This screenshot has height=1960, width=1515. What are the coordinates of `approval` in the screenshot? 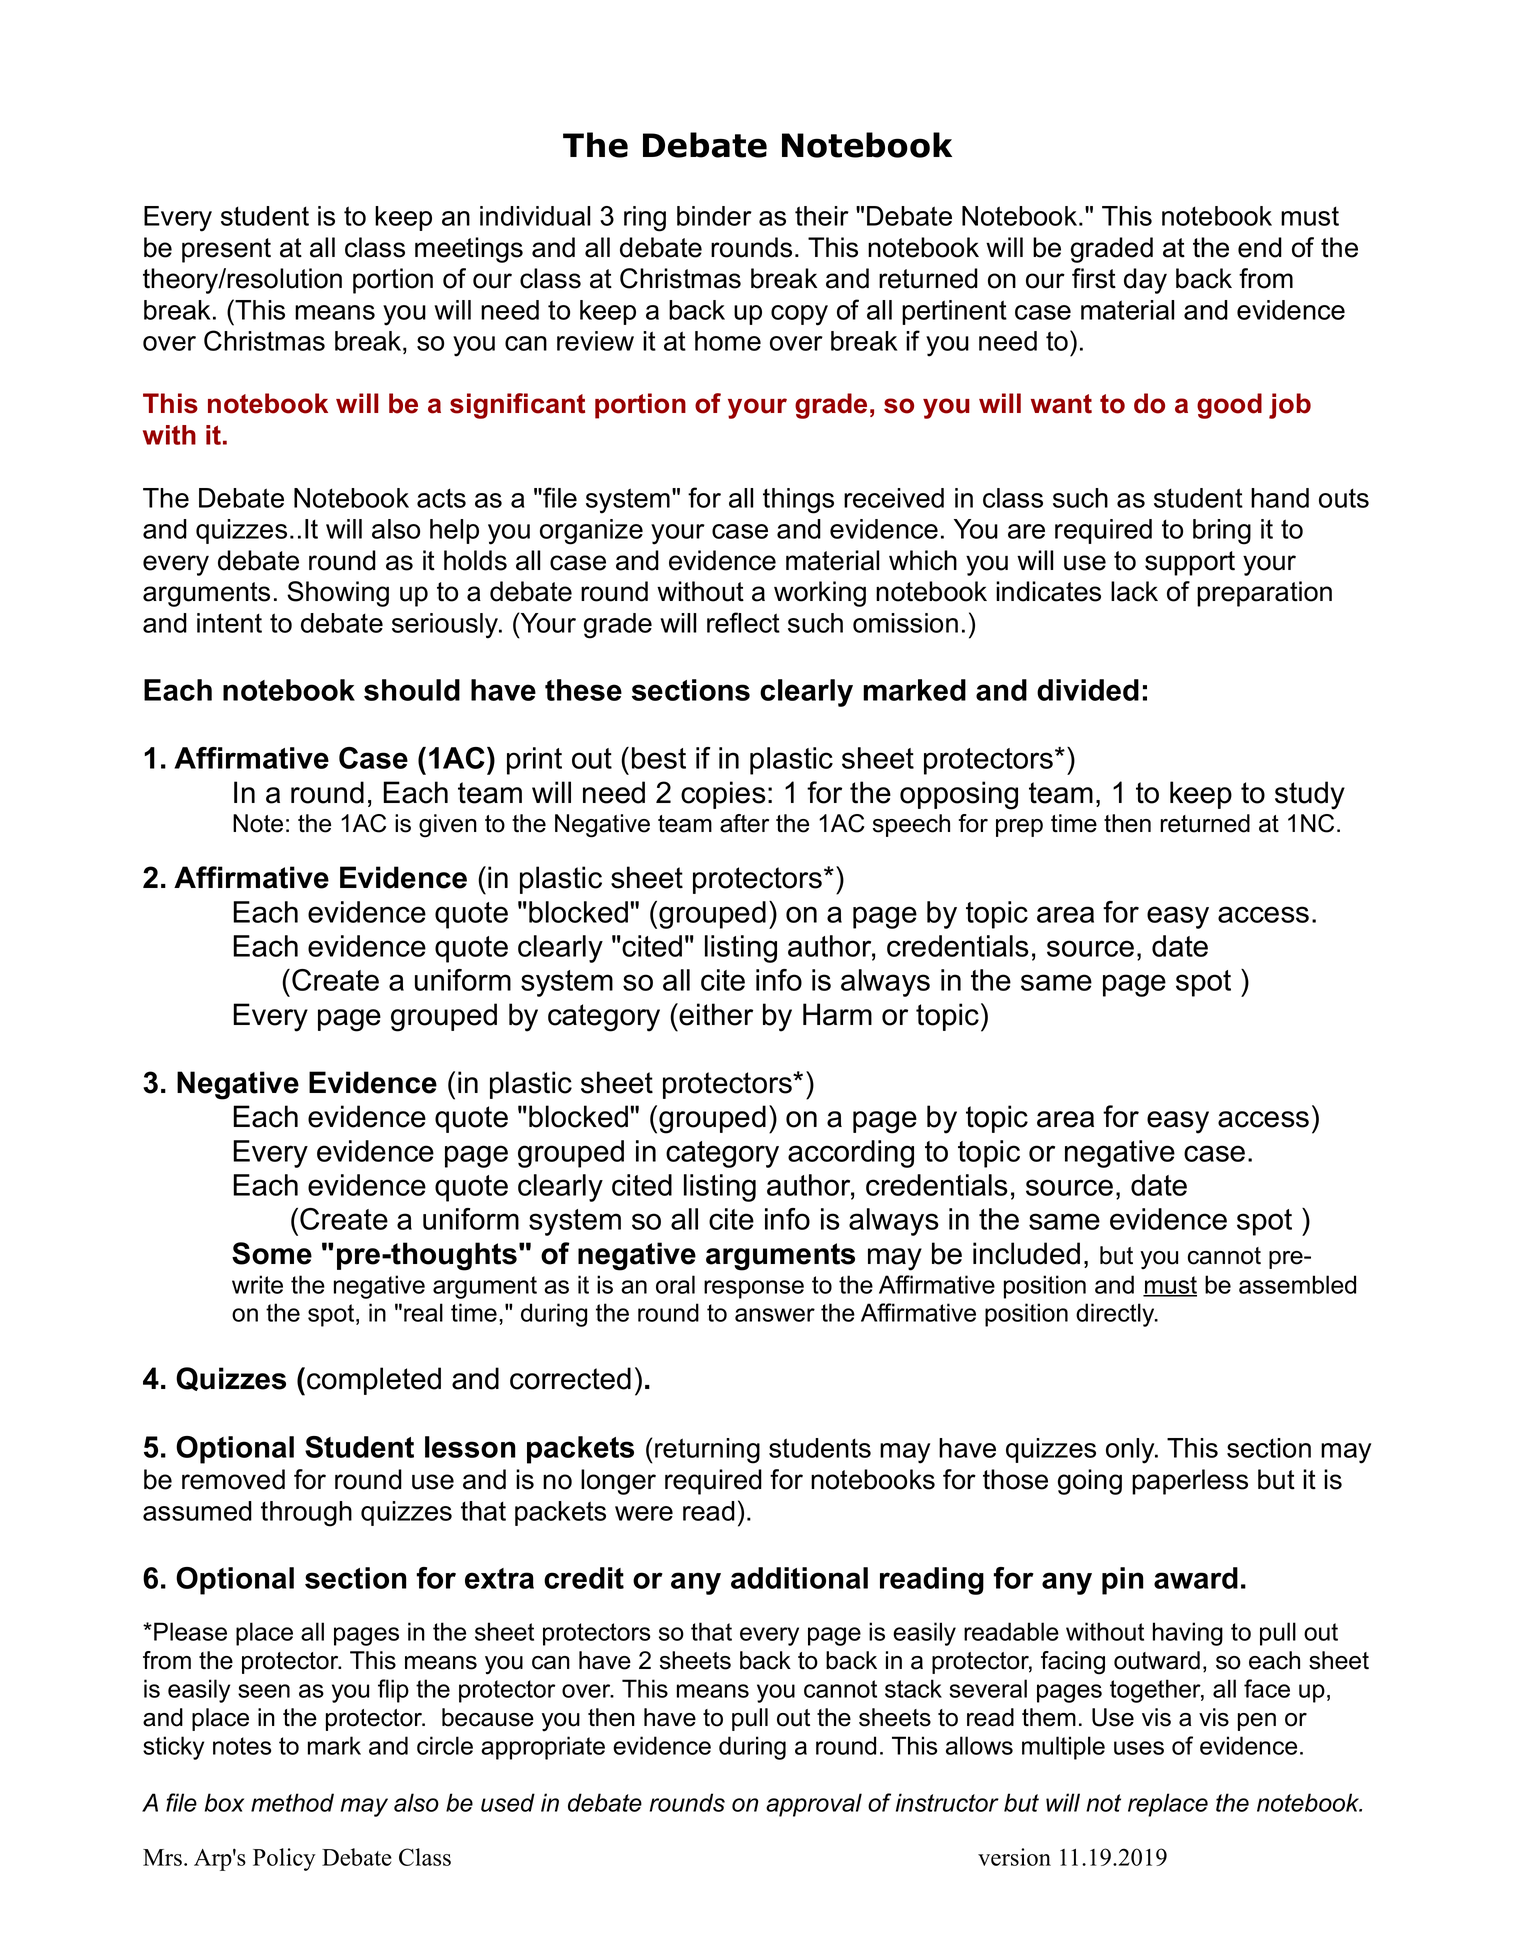 It's located at (814, 1805).
